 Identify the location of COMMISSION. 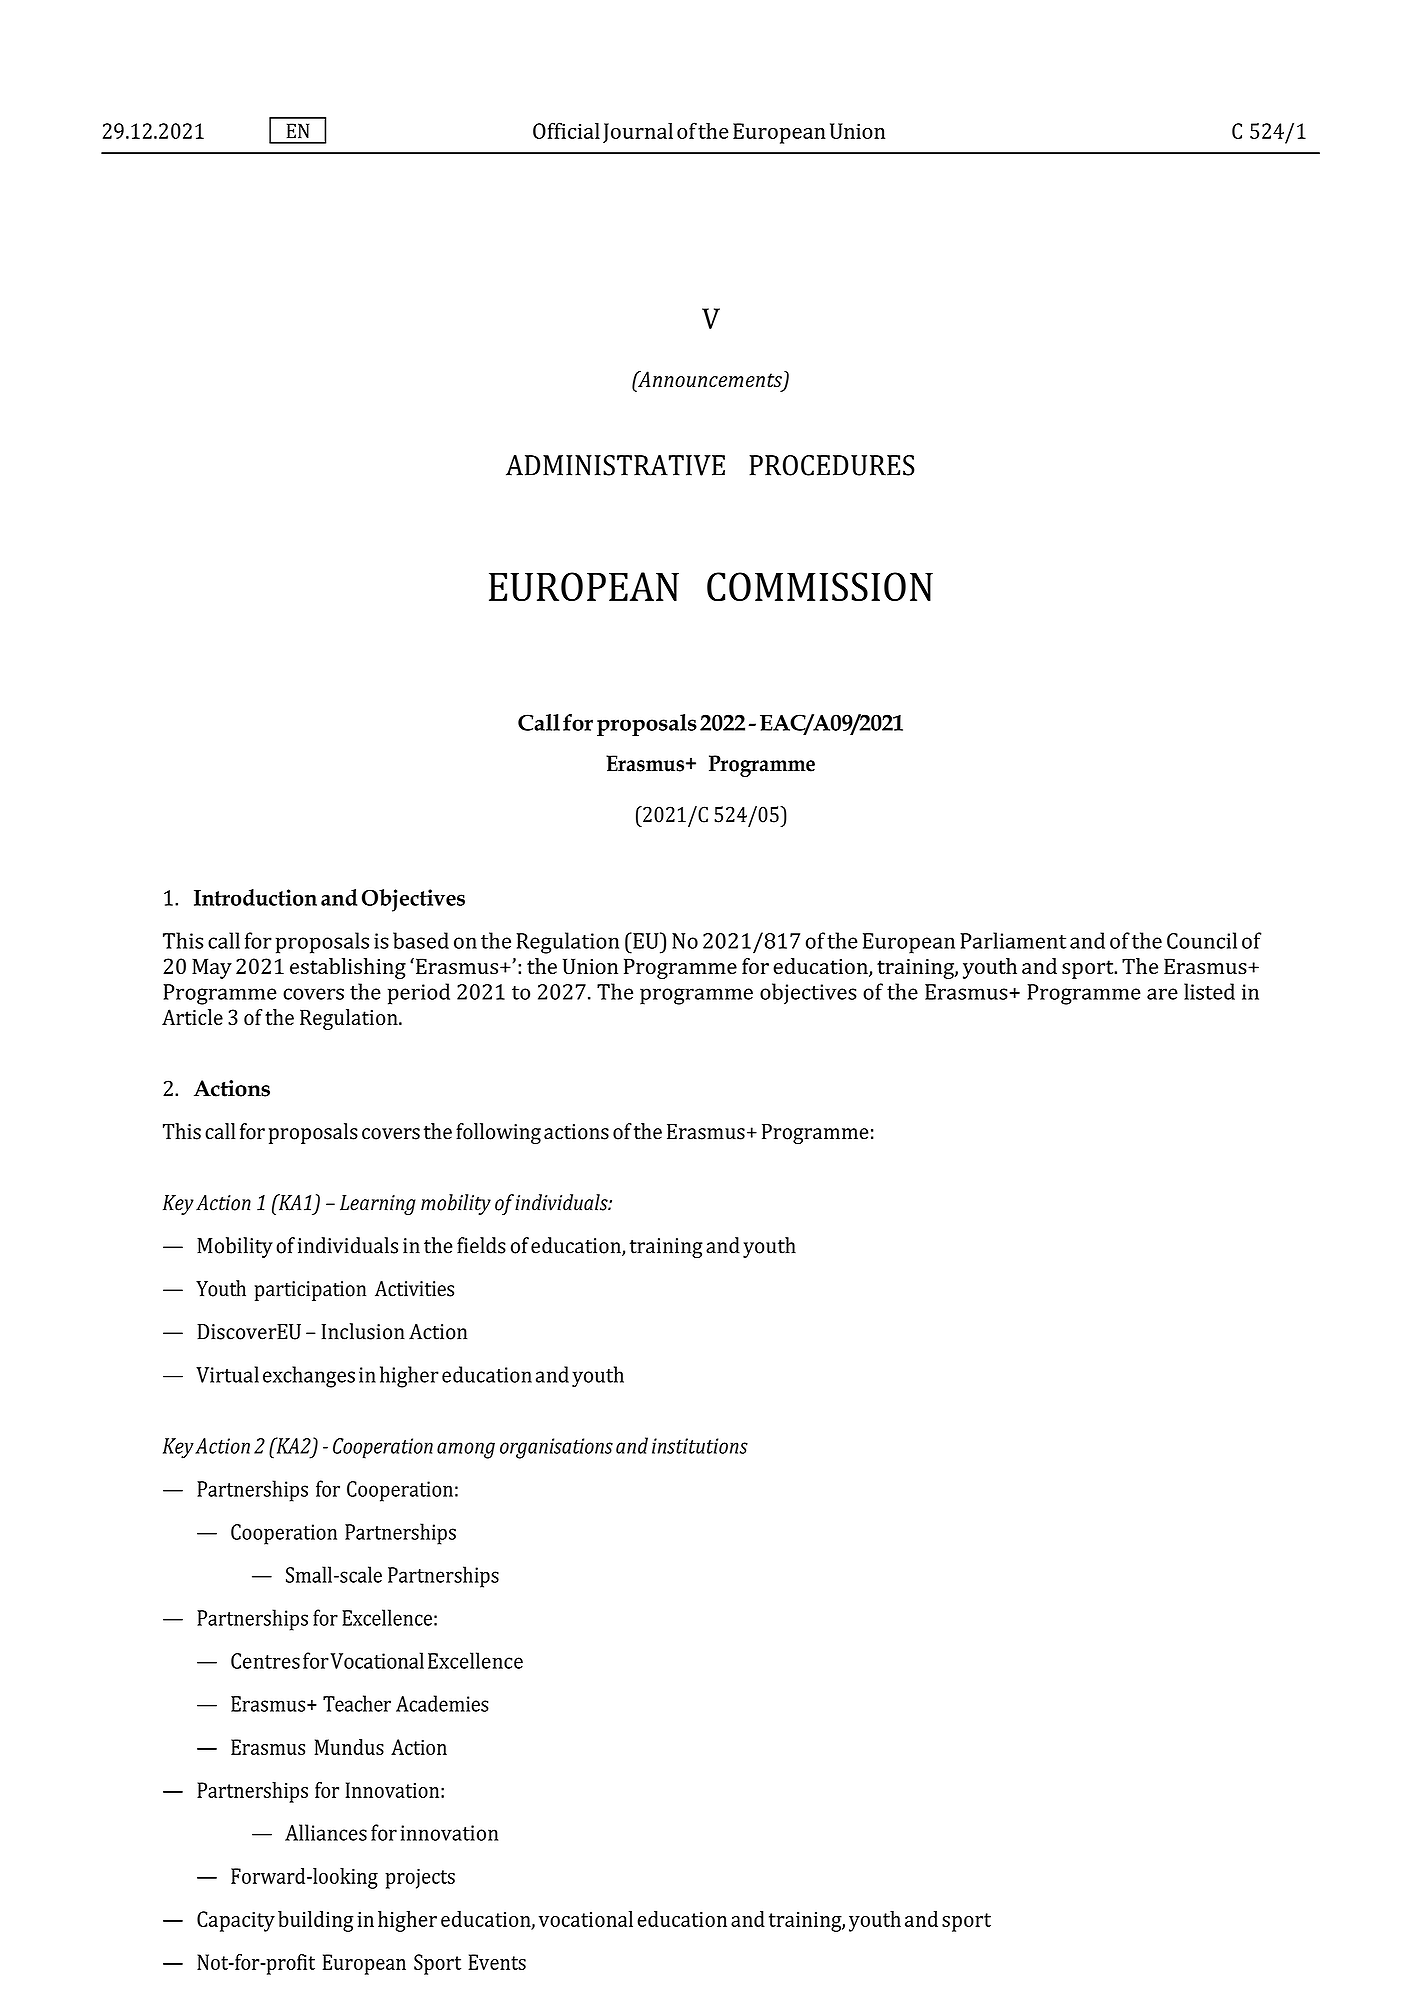
(820, 586).
